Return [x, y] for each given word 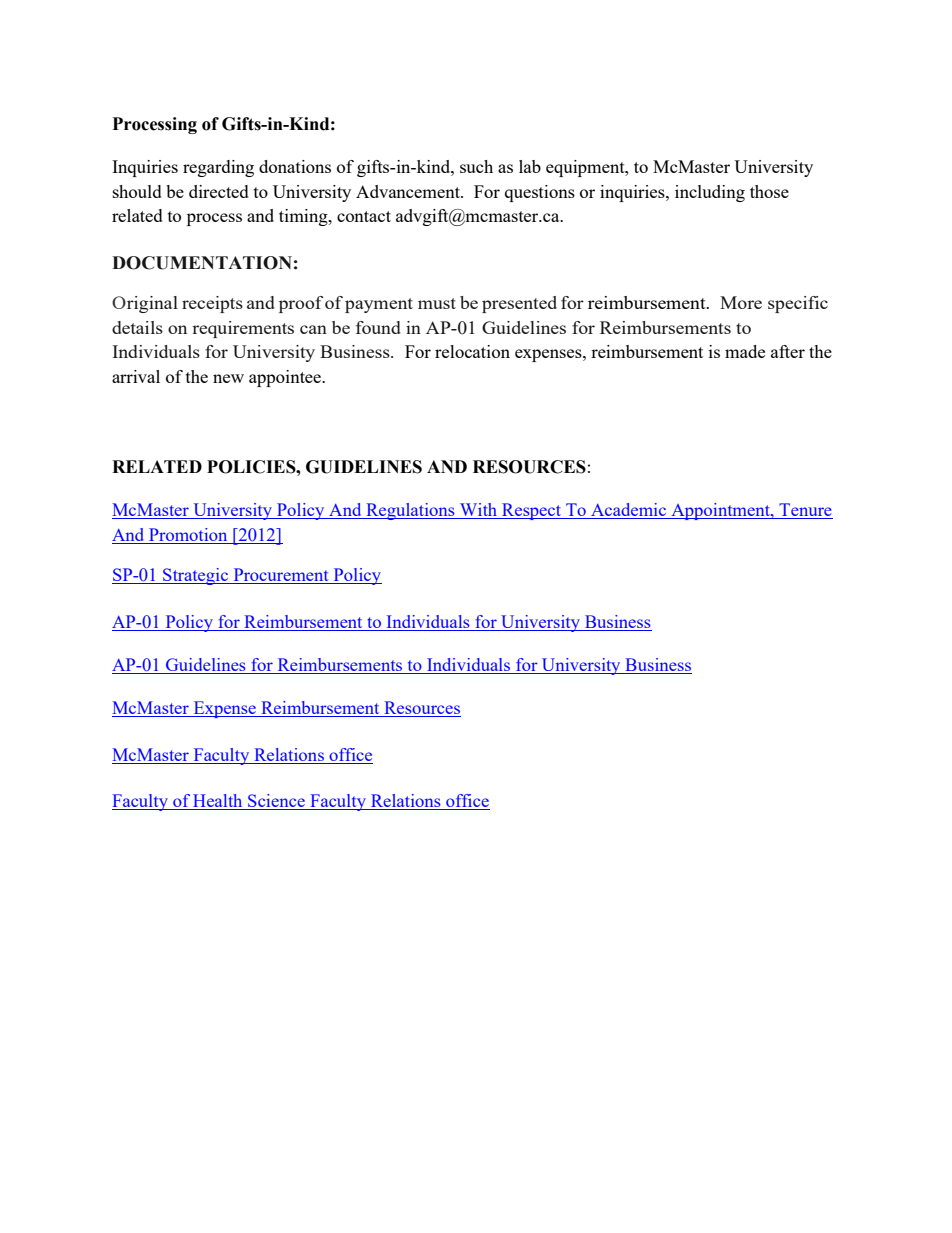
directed [219, 191]
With [479, 511]
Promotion [188, 536]
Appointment [720, 511]
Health [218, 802]
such [476, 166]
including [710, 193]
